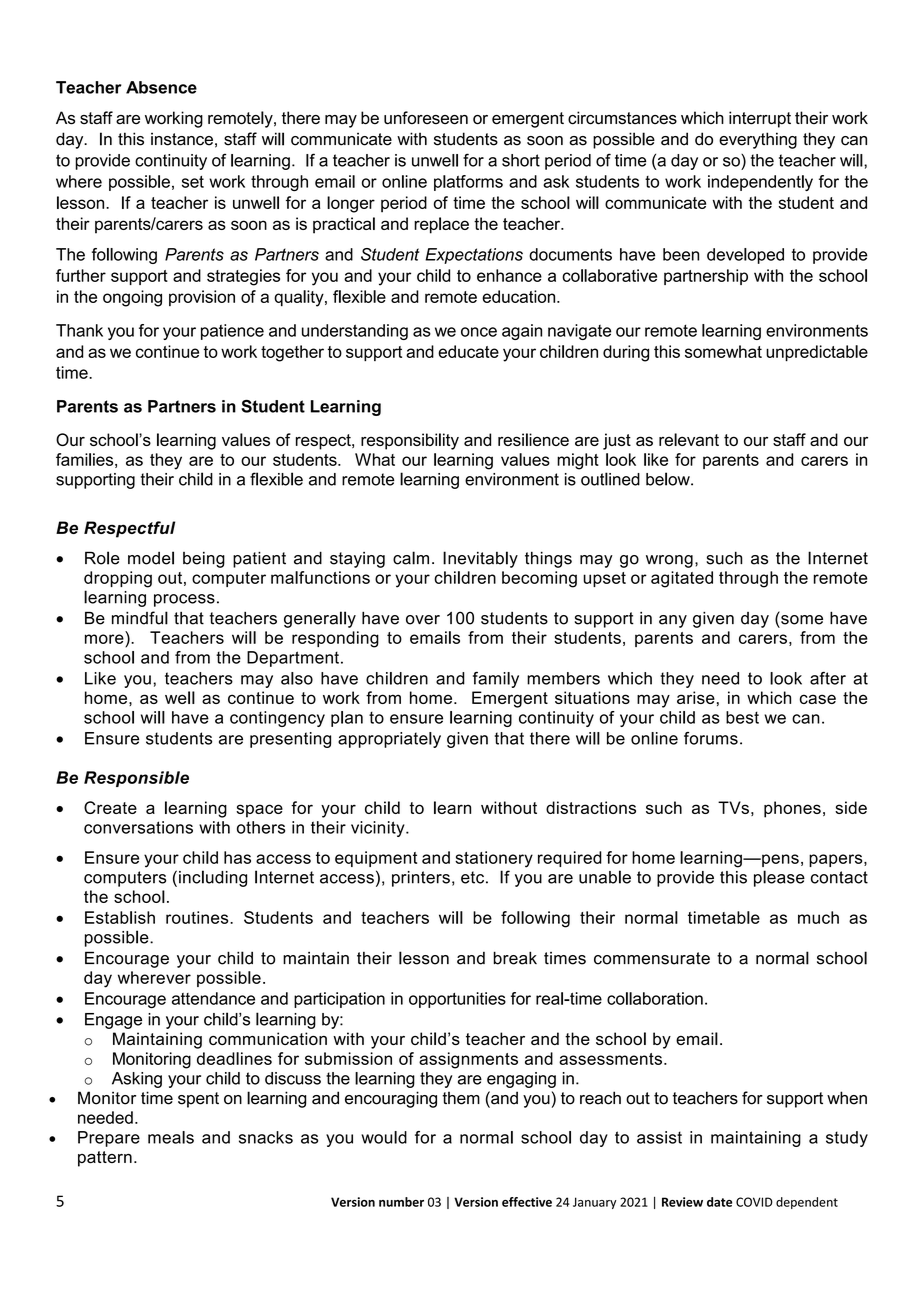 The width and height of the image is (924, 1308). Describe the element at coordinates (426, 118) in the image. I see `unforeseen` at that location.
